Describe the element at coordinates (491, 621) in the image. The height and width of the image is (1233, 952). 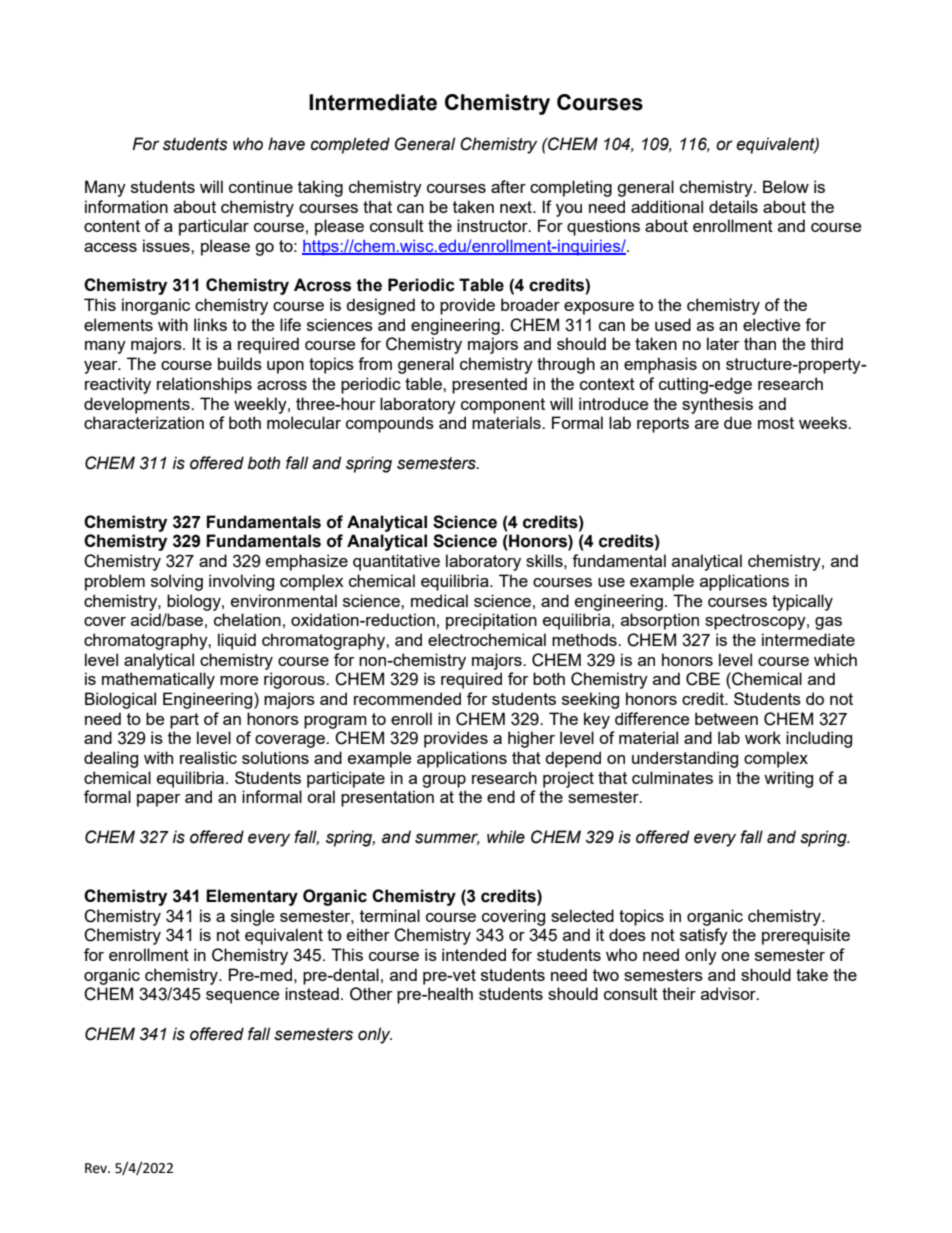
I see `precipitation` at that location.
